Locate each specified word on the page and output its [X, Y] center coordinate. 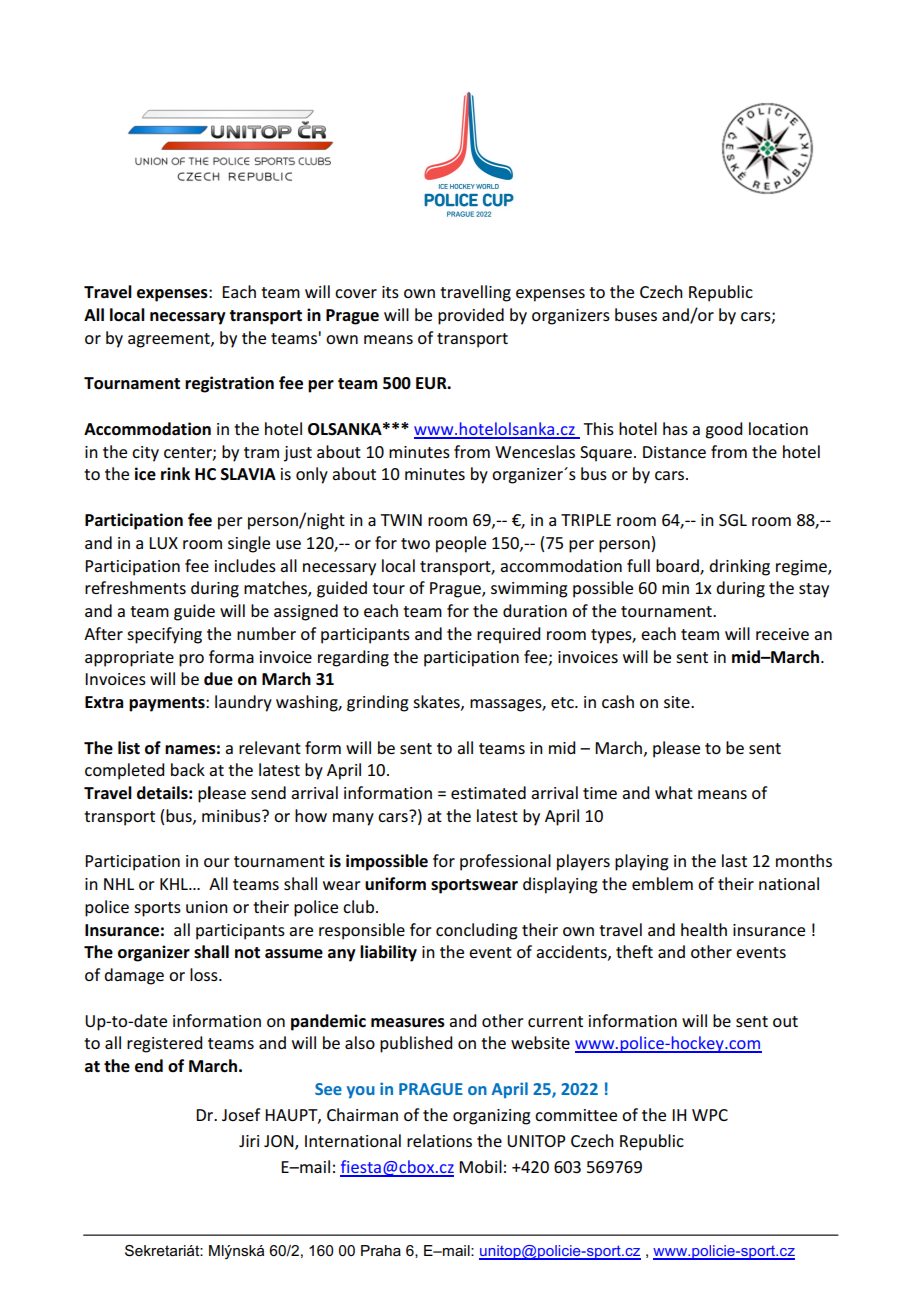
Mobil [480, 1166]
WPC [710, 1115]
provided [471, 316]
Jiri [249, 1141]
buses [636, 314]
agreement [170, 340]
